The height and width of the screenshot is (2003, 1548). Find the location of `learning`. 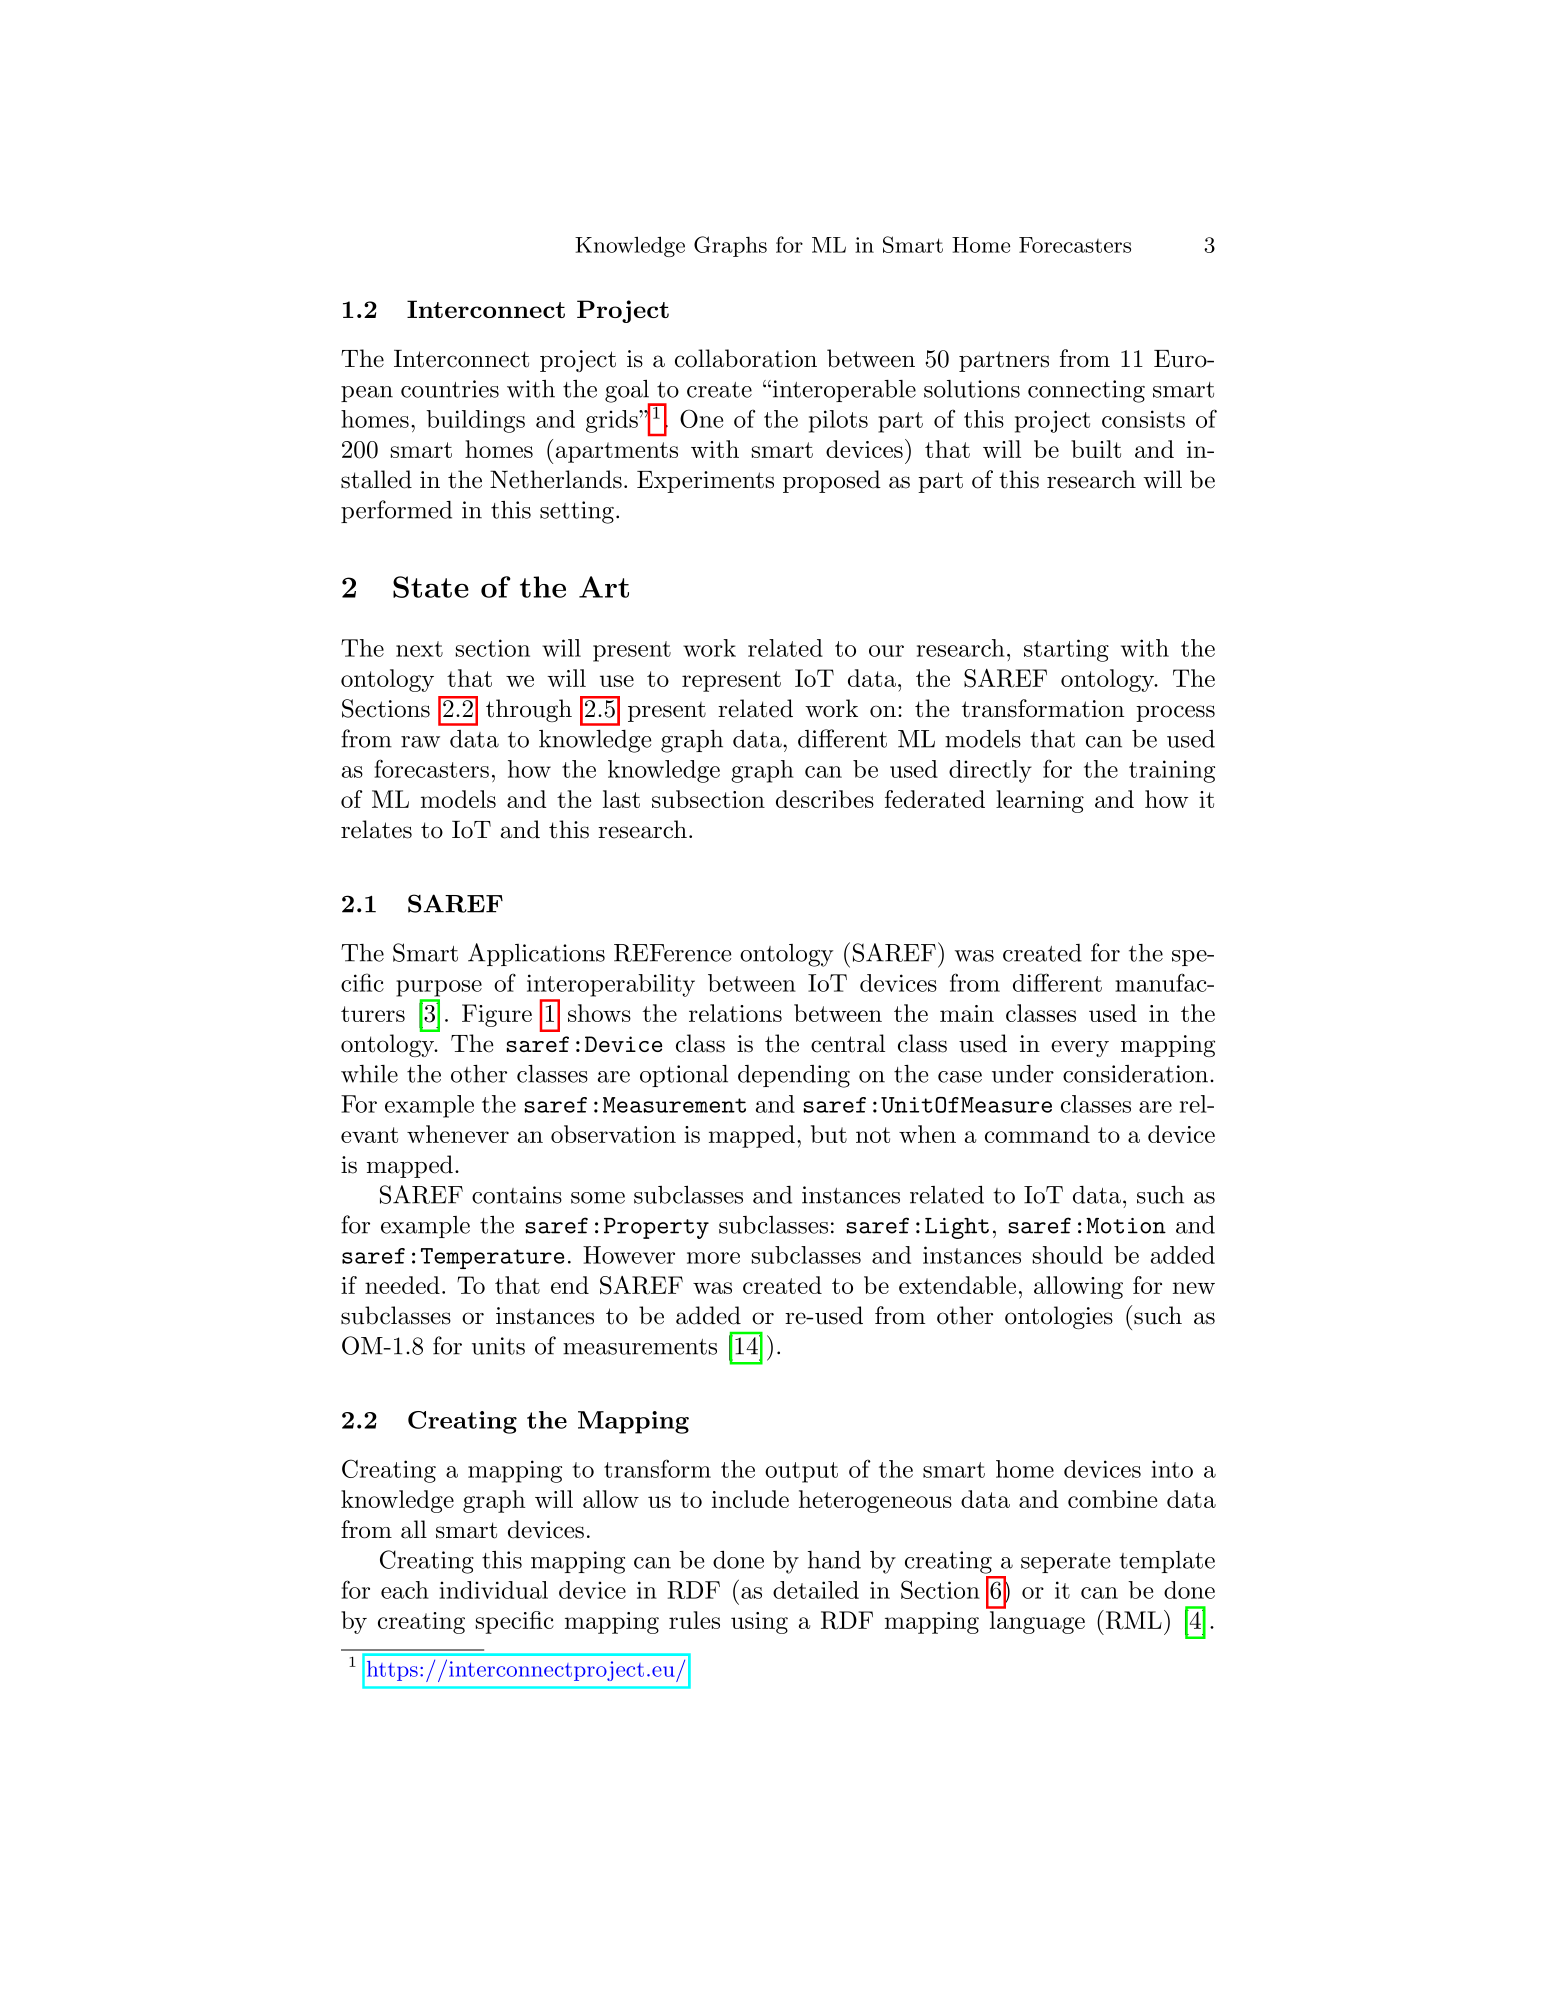

learning is located at coordinates (1040, 801).
